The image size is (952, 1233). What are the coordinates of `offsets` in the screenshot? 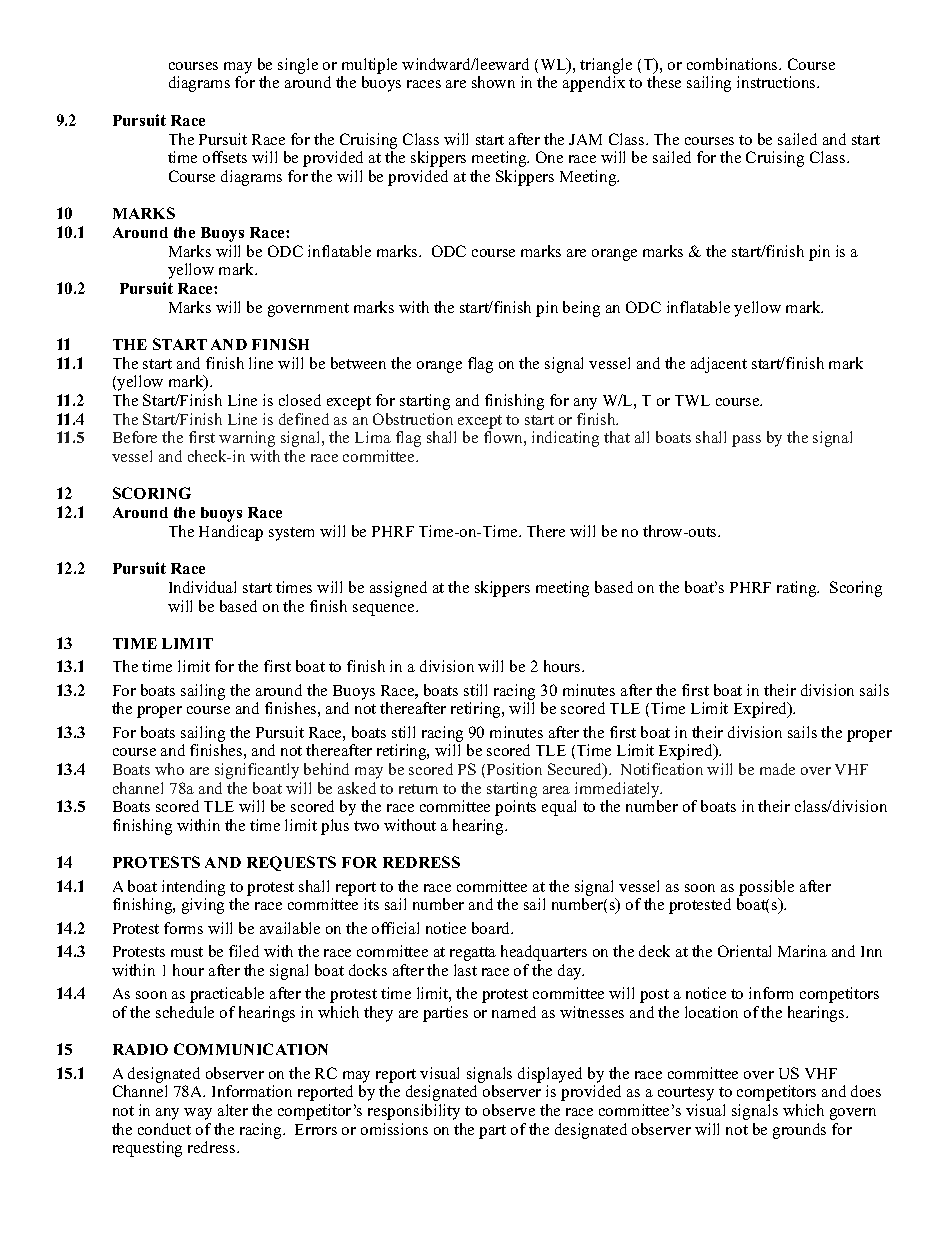 It's located at (225, 157).
